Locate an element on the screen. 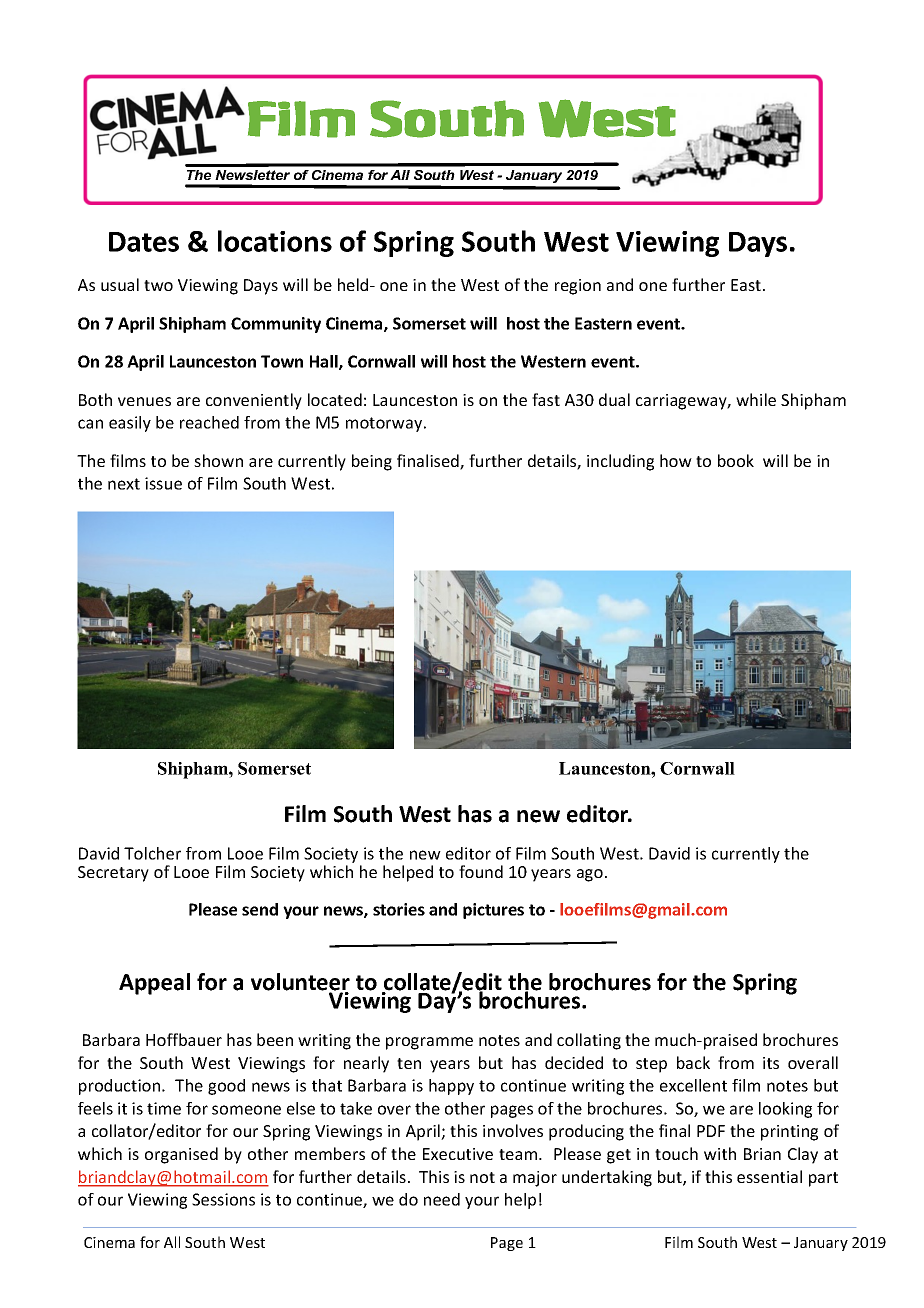 The height and width of the screenshot is (1308, 924). found is located at coordinates (481, 871).
